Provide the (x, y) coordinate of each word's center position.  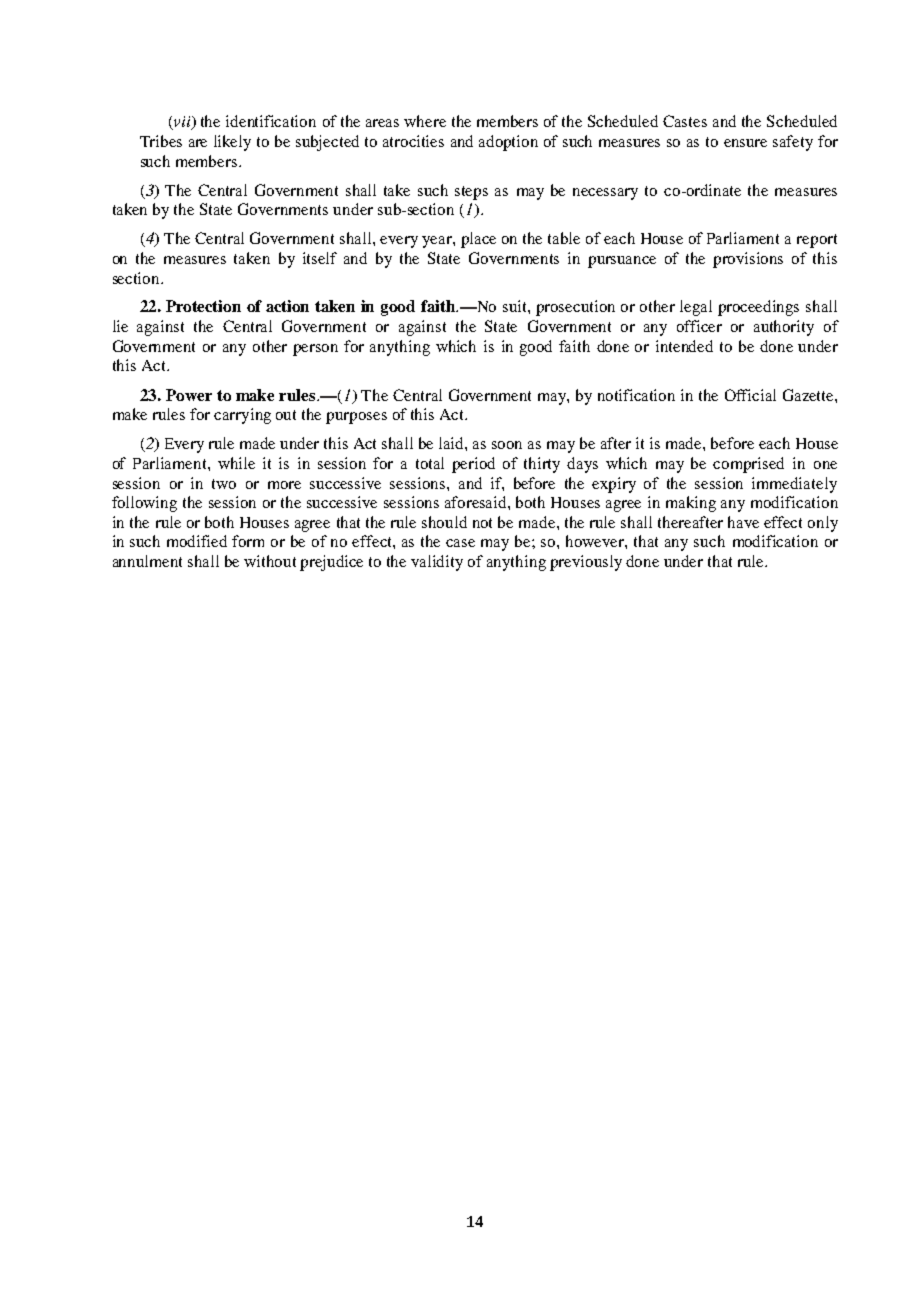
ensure (745, 143)
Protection (203, 306)
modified (197, 541)
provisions (748, 260)
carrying (242, 416)
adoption (508, 143)
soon (507, 445)
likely (232, 143)
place (478, 240)
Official (750, 395)
